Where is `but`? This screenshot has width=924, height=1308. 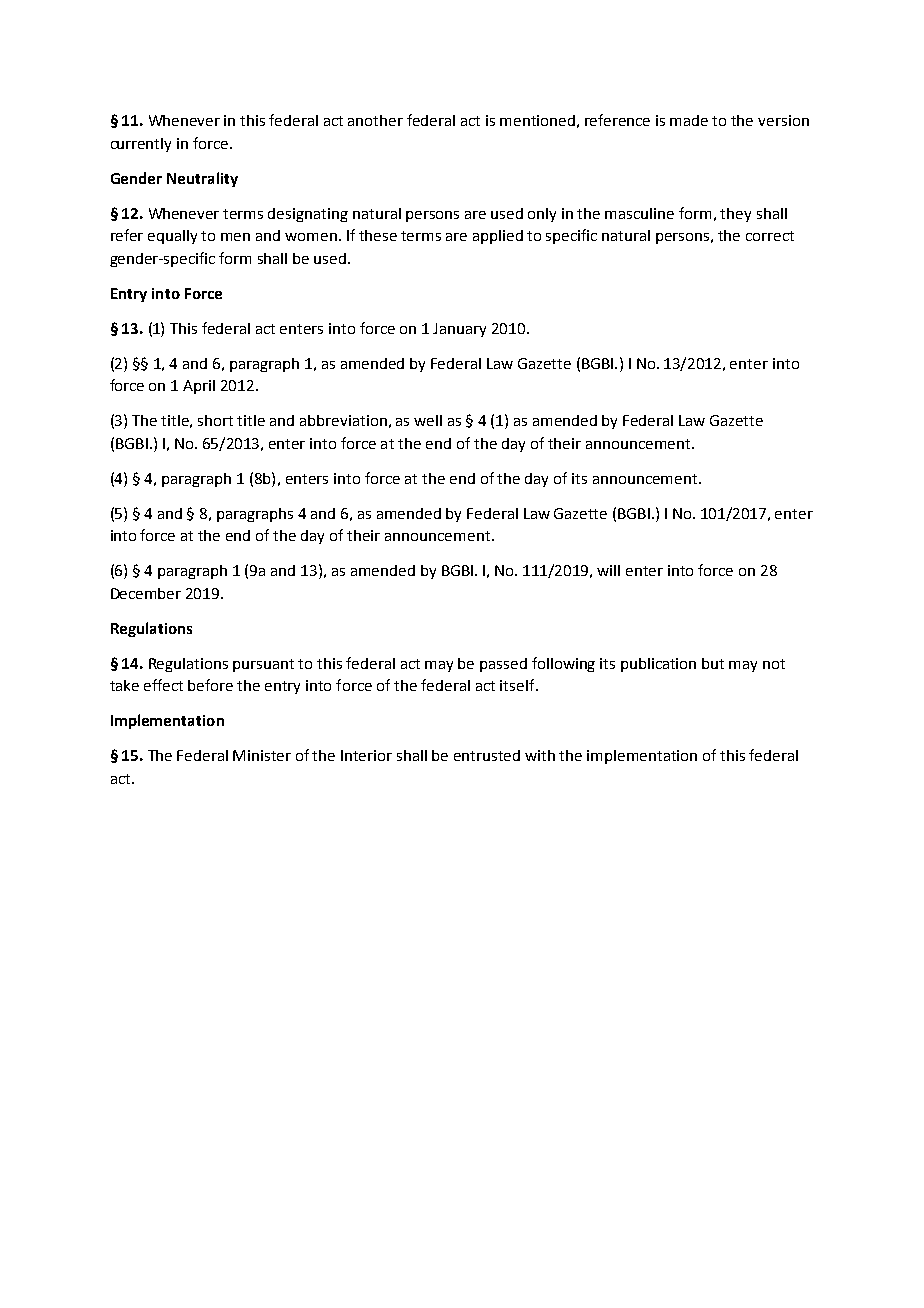 but is located at coordinates (713, 663).
